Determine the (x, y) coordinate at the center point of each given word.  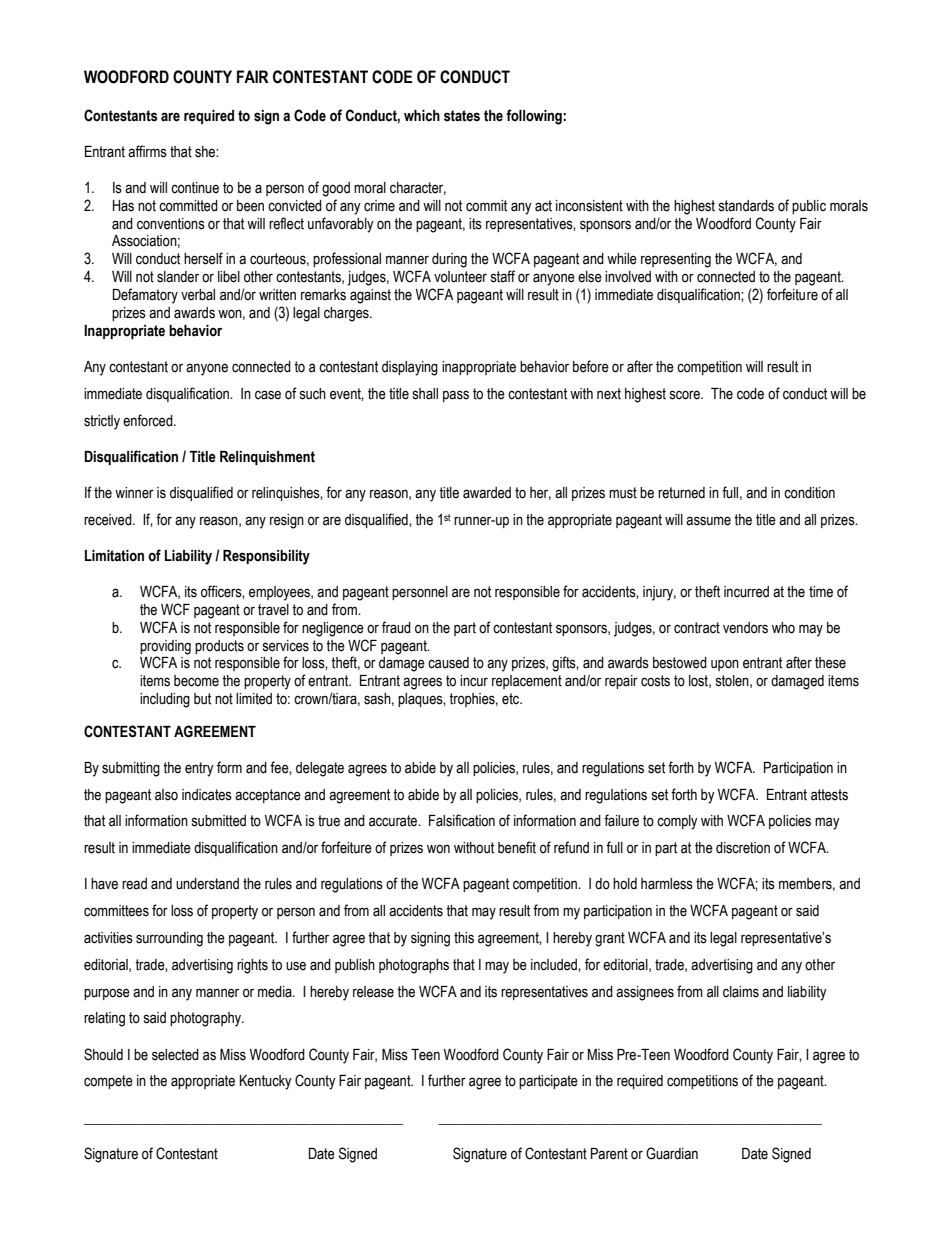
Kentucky (266, 1082)
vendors (745, 628)
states (462, 116)
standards (746, 206)
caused (448, 663)
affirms (147, 151)
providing (165, 647)
